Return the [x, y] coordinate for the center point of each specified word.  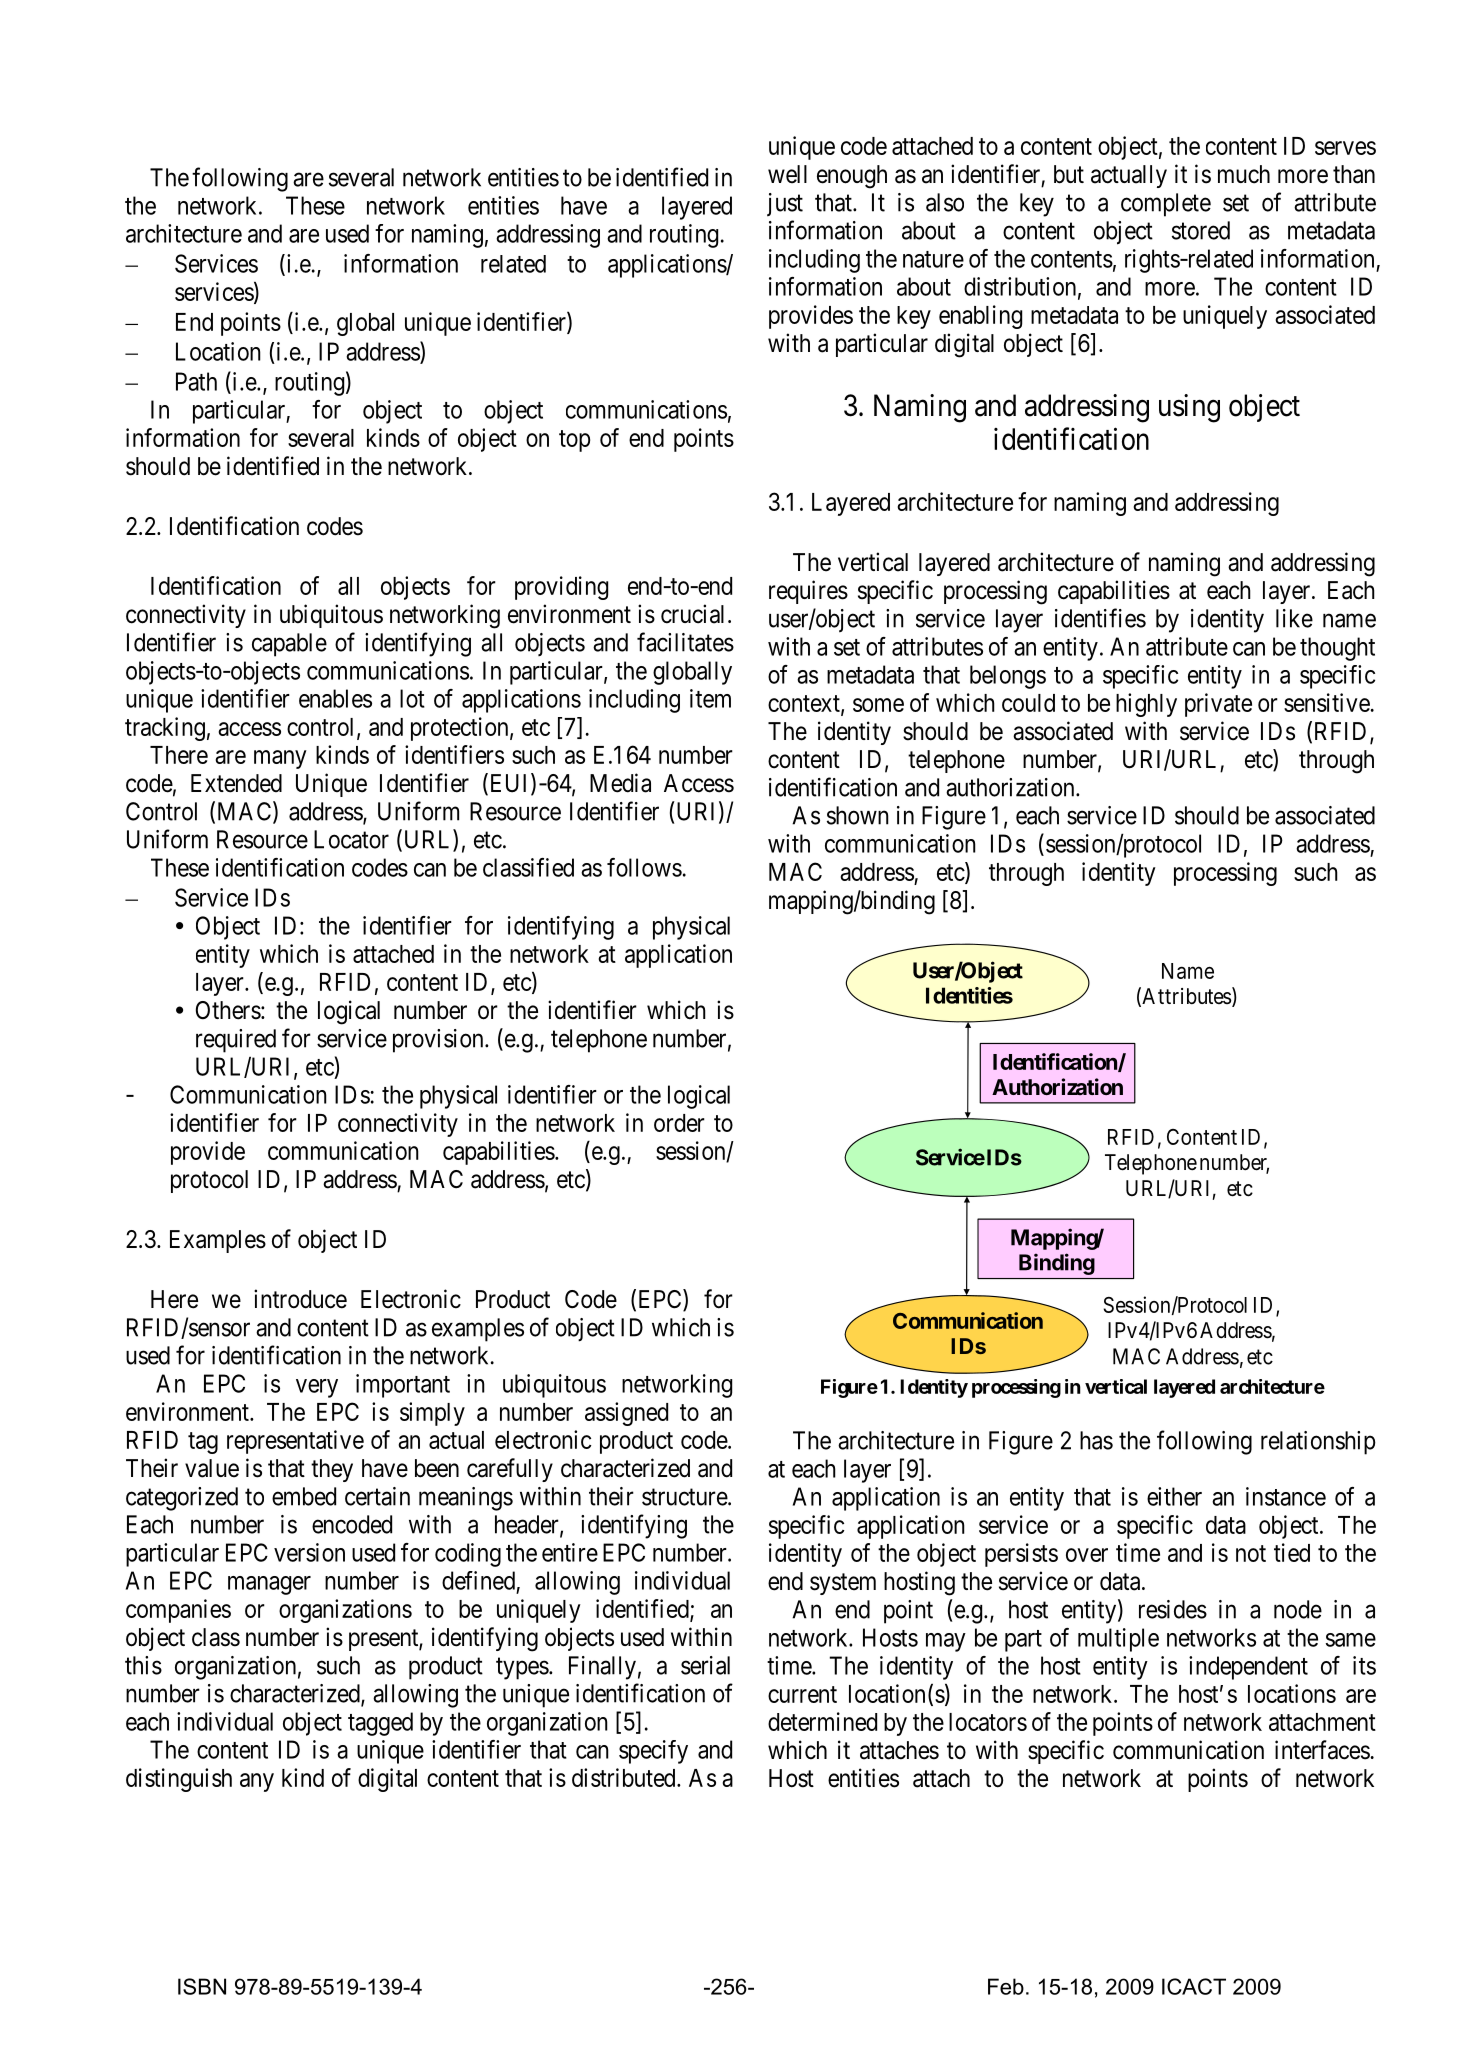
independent [1248, 1668]
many [280, 759]
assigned [626, 1414]
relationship [1318, 1443]
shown [858, 815]
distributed [625, 1777]
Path [196, 381]
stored [1201, 230]
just [785, 205]
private [1218, 705]
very [317, 1388]
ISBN [202, 1986]
